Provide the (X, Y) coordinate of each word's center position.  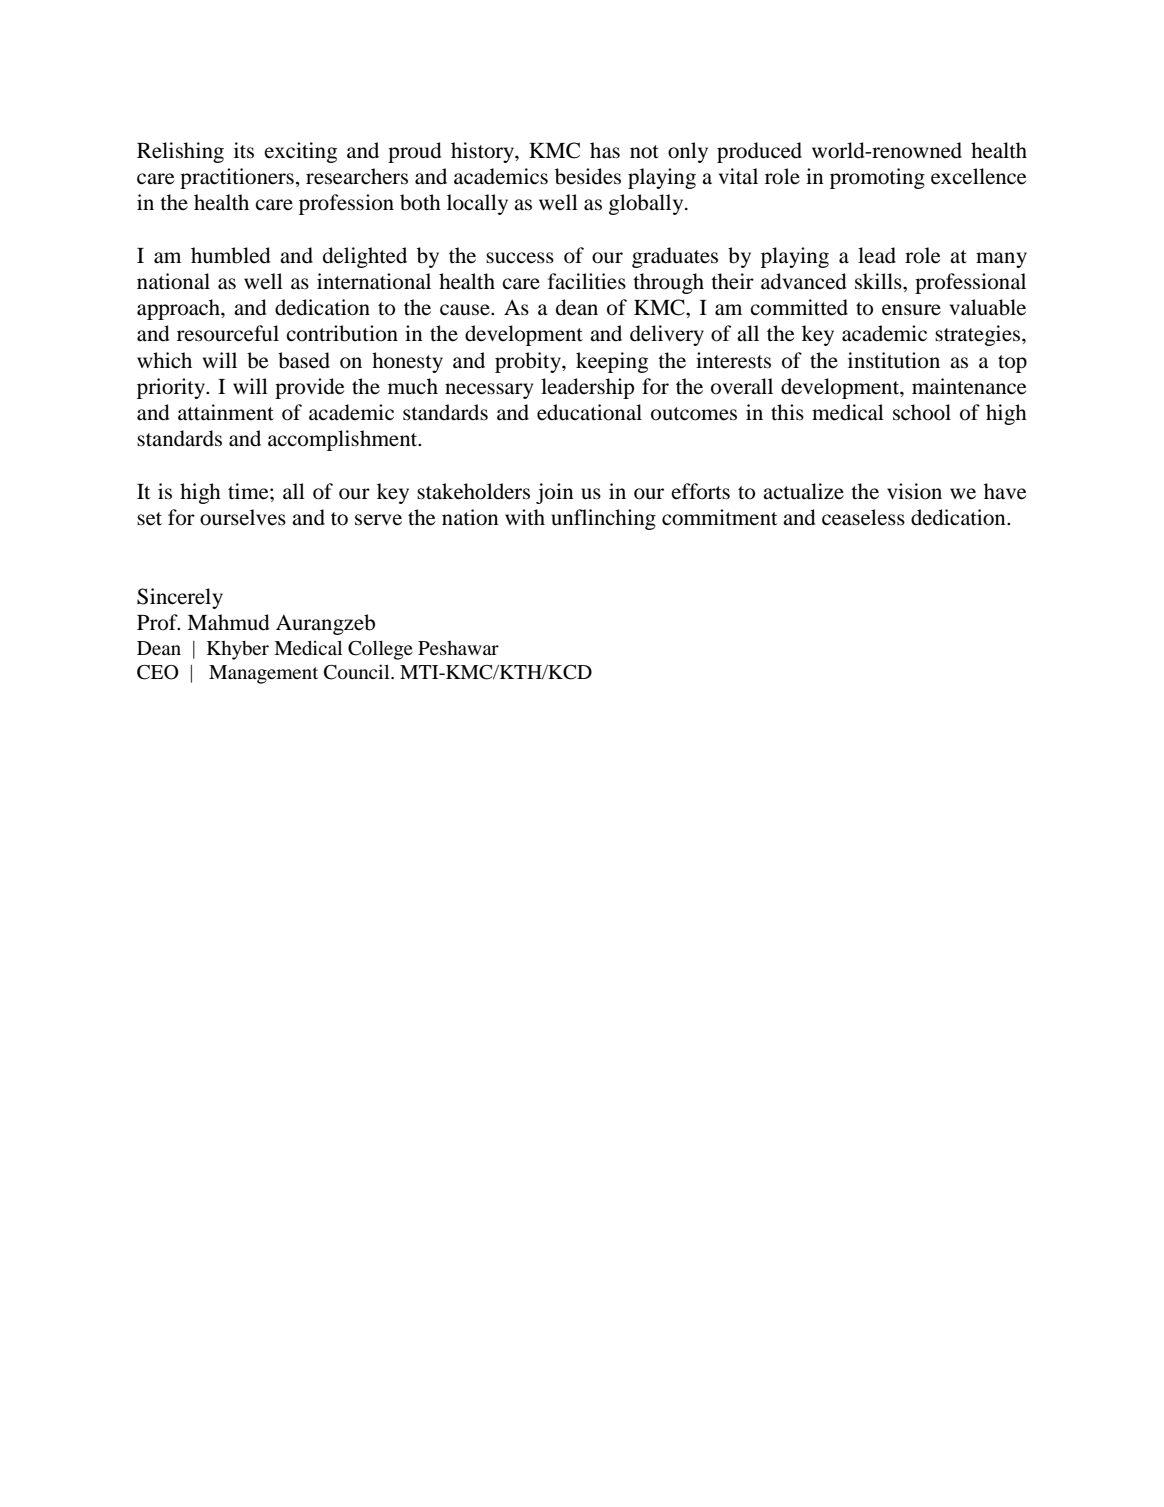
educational (589, 412)
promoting (877, 178)
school (922, 412)
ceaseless (863, 517)
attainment (226, 412)
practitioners (237, 178)
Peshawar (458, 648)
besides (588, 176)
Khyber (238, 650)
